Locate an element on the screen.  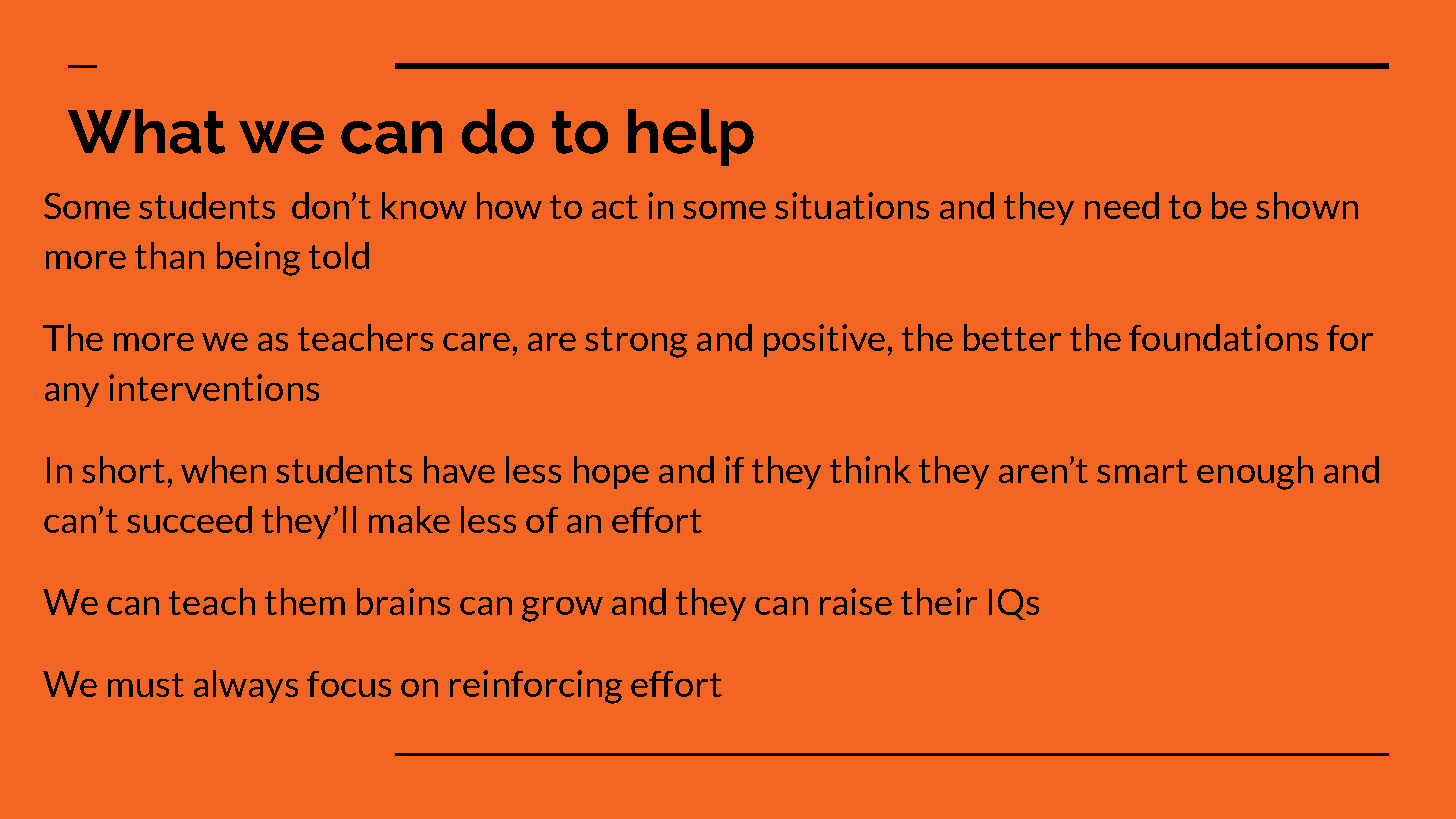
need is located at coordinates (1122, 205).
